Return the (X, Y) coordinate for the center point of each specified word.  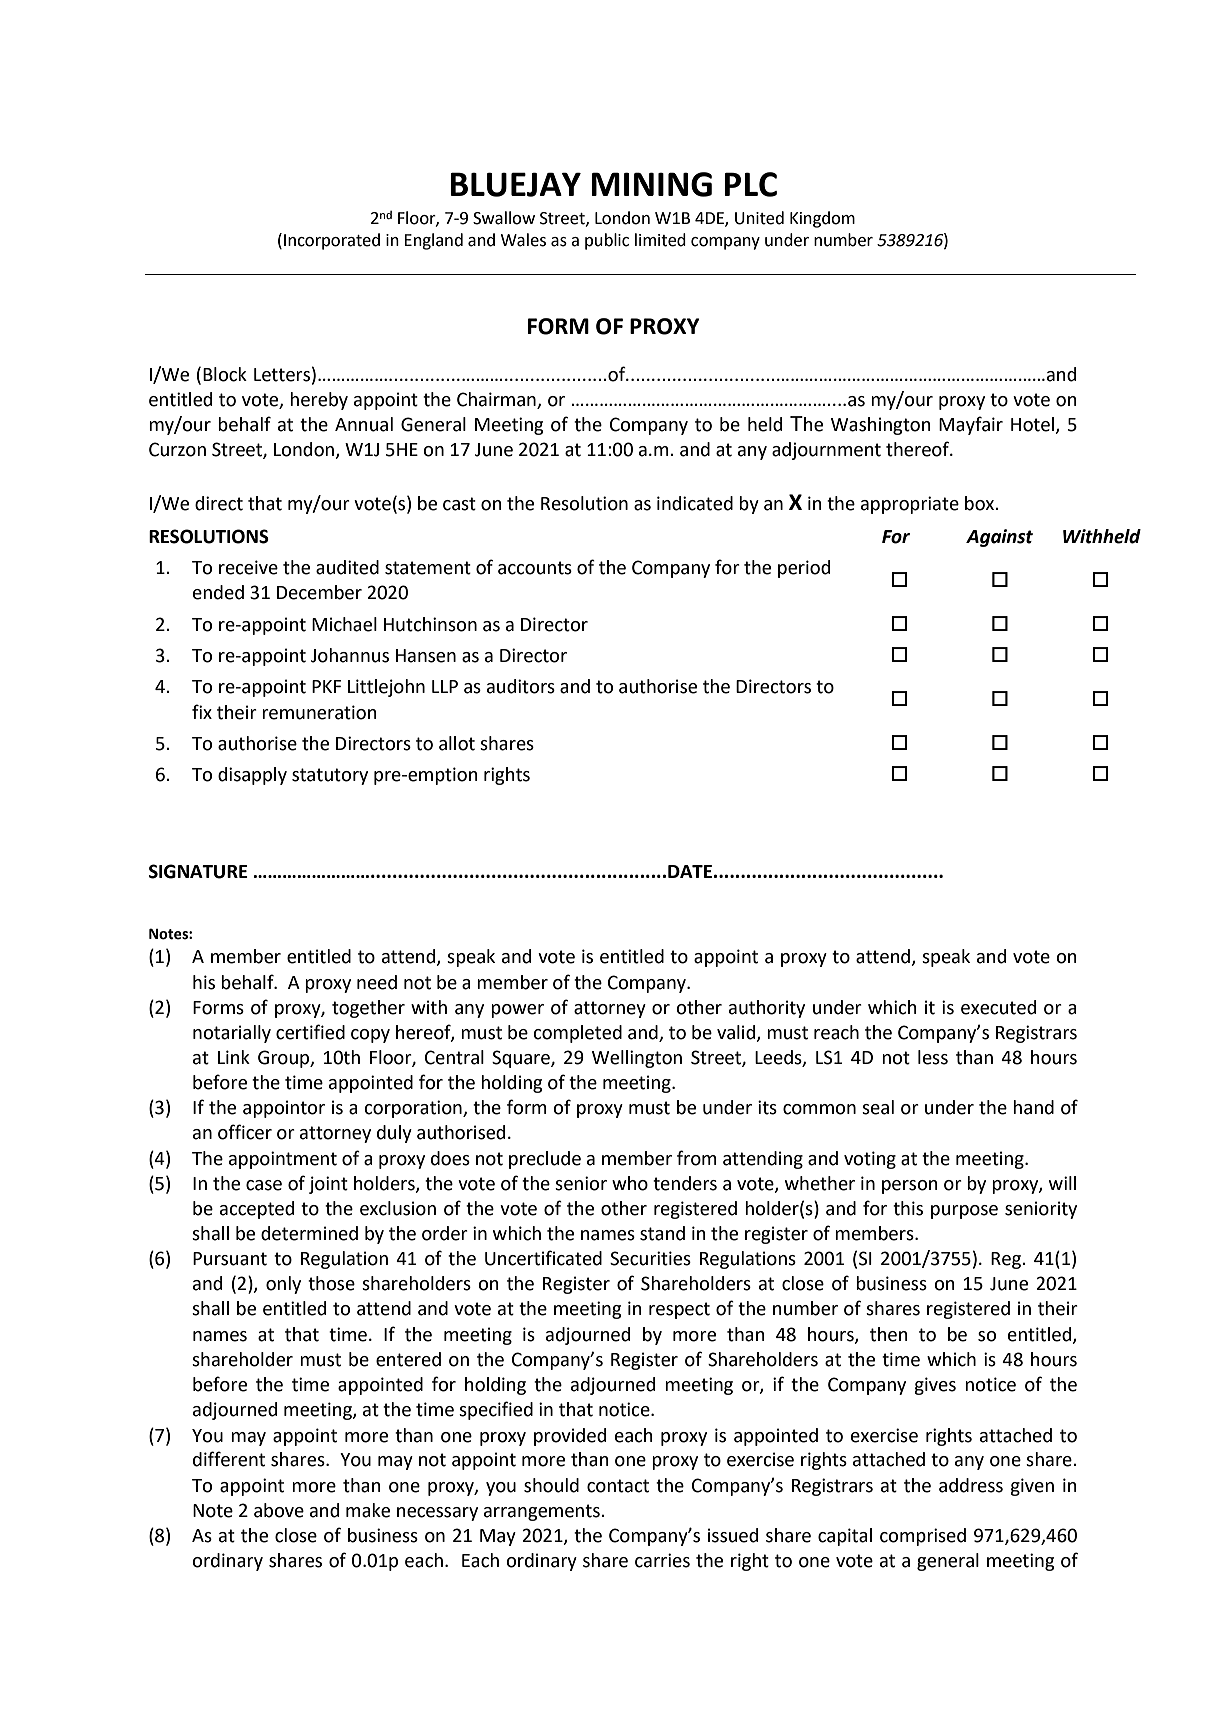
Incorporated (332, 241)
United (759, 218)
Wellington (637, 1059)
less (933, 1057)
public (607, 241)
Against (999, 538)
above (279, 1510)
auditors (521, 686)
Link (234, 1057)
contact (618, 1486)
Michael (344, 624)
